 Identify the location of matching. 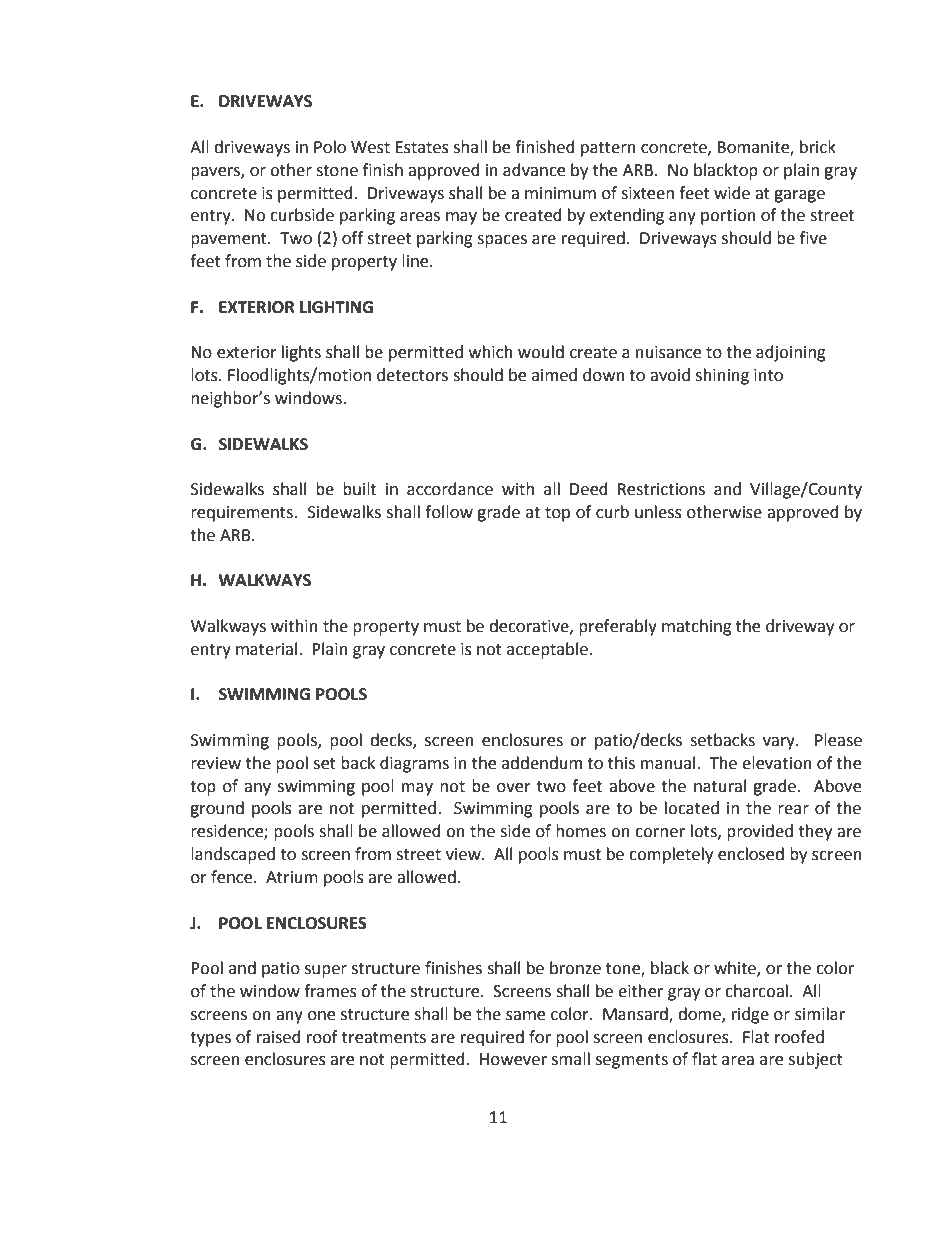
(697, 627).
